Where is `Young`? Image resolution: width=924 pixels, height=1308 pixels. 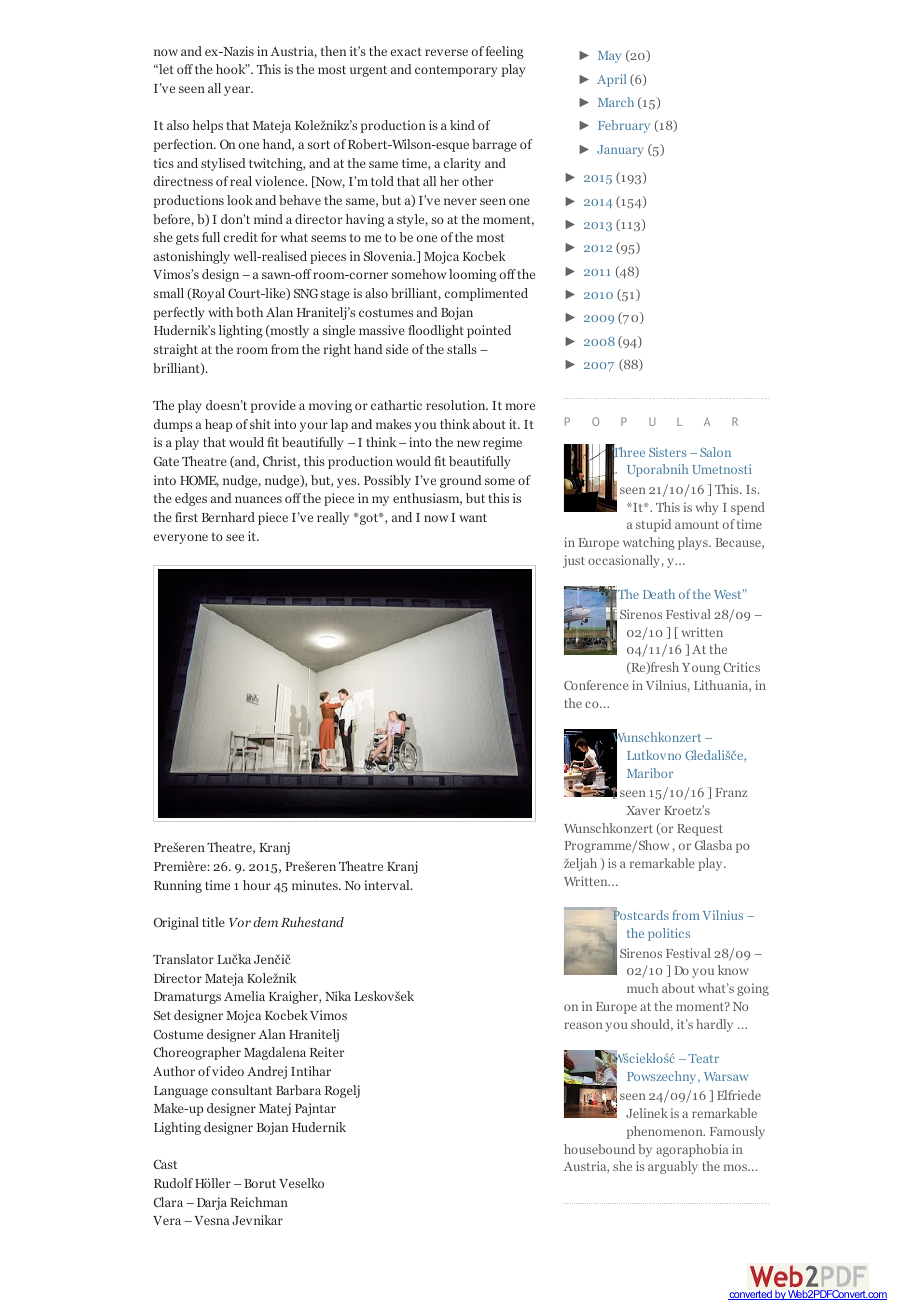
Young is located at coordinates (701, 669).
